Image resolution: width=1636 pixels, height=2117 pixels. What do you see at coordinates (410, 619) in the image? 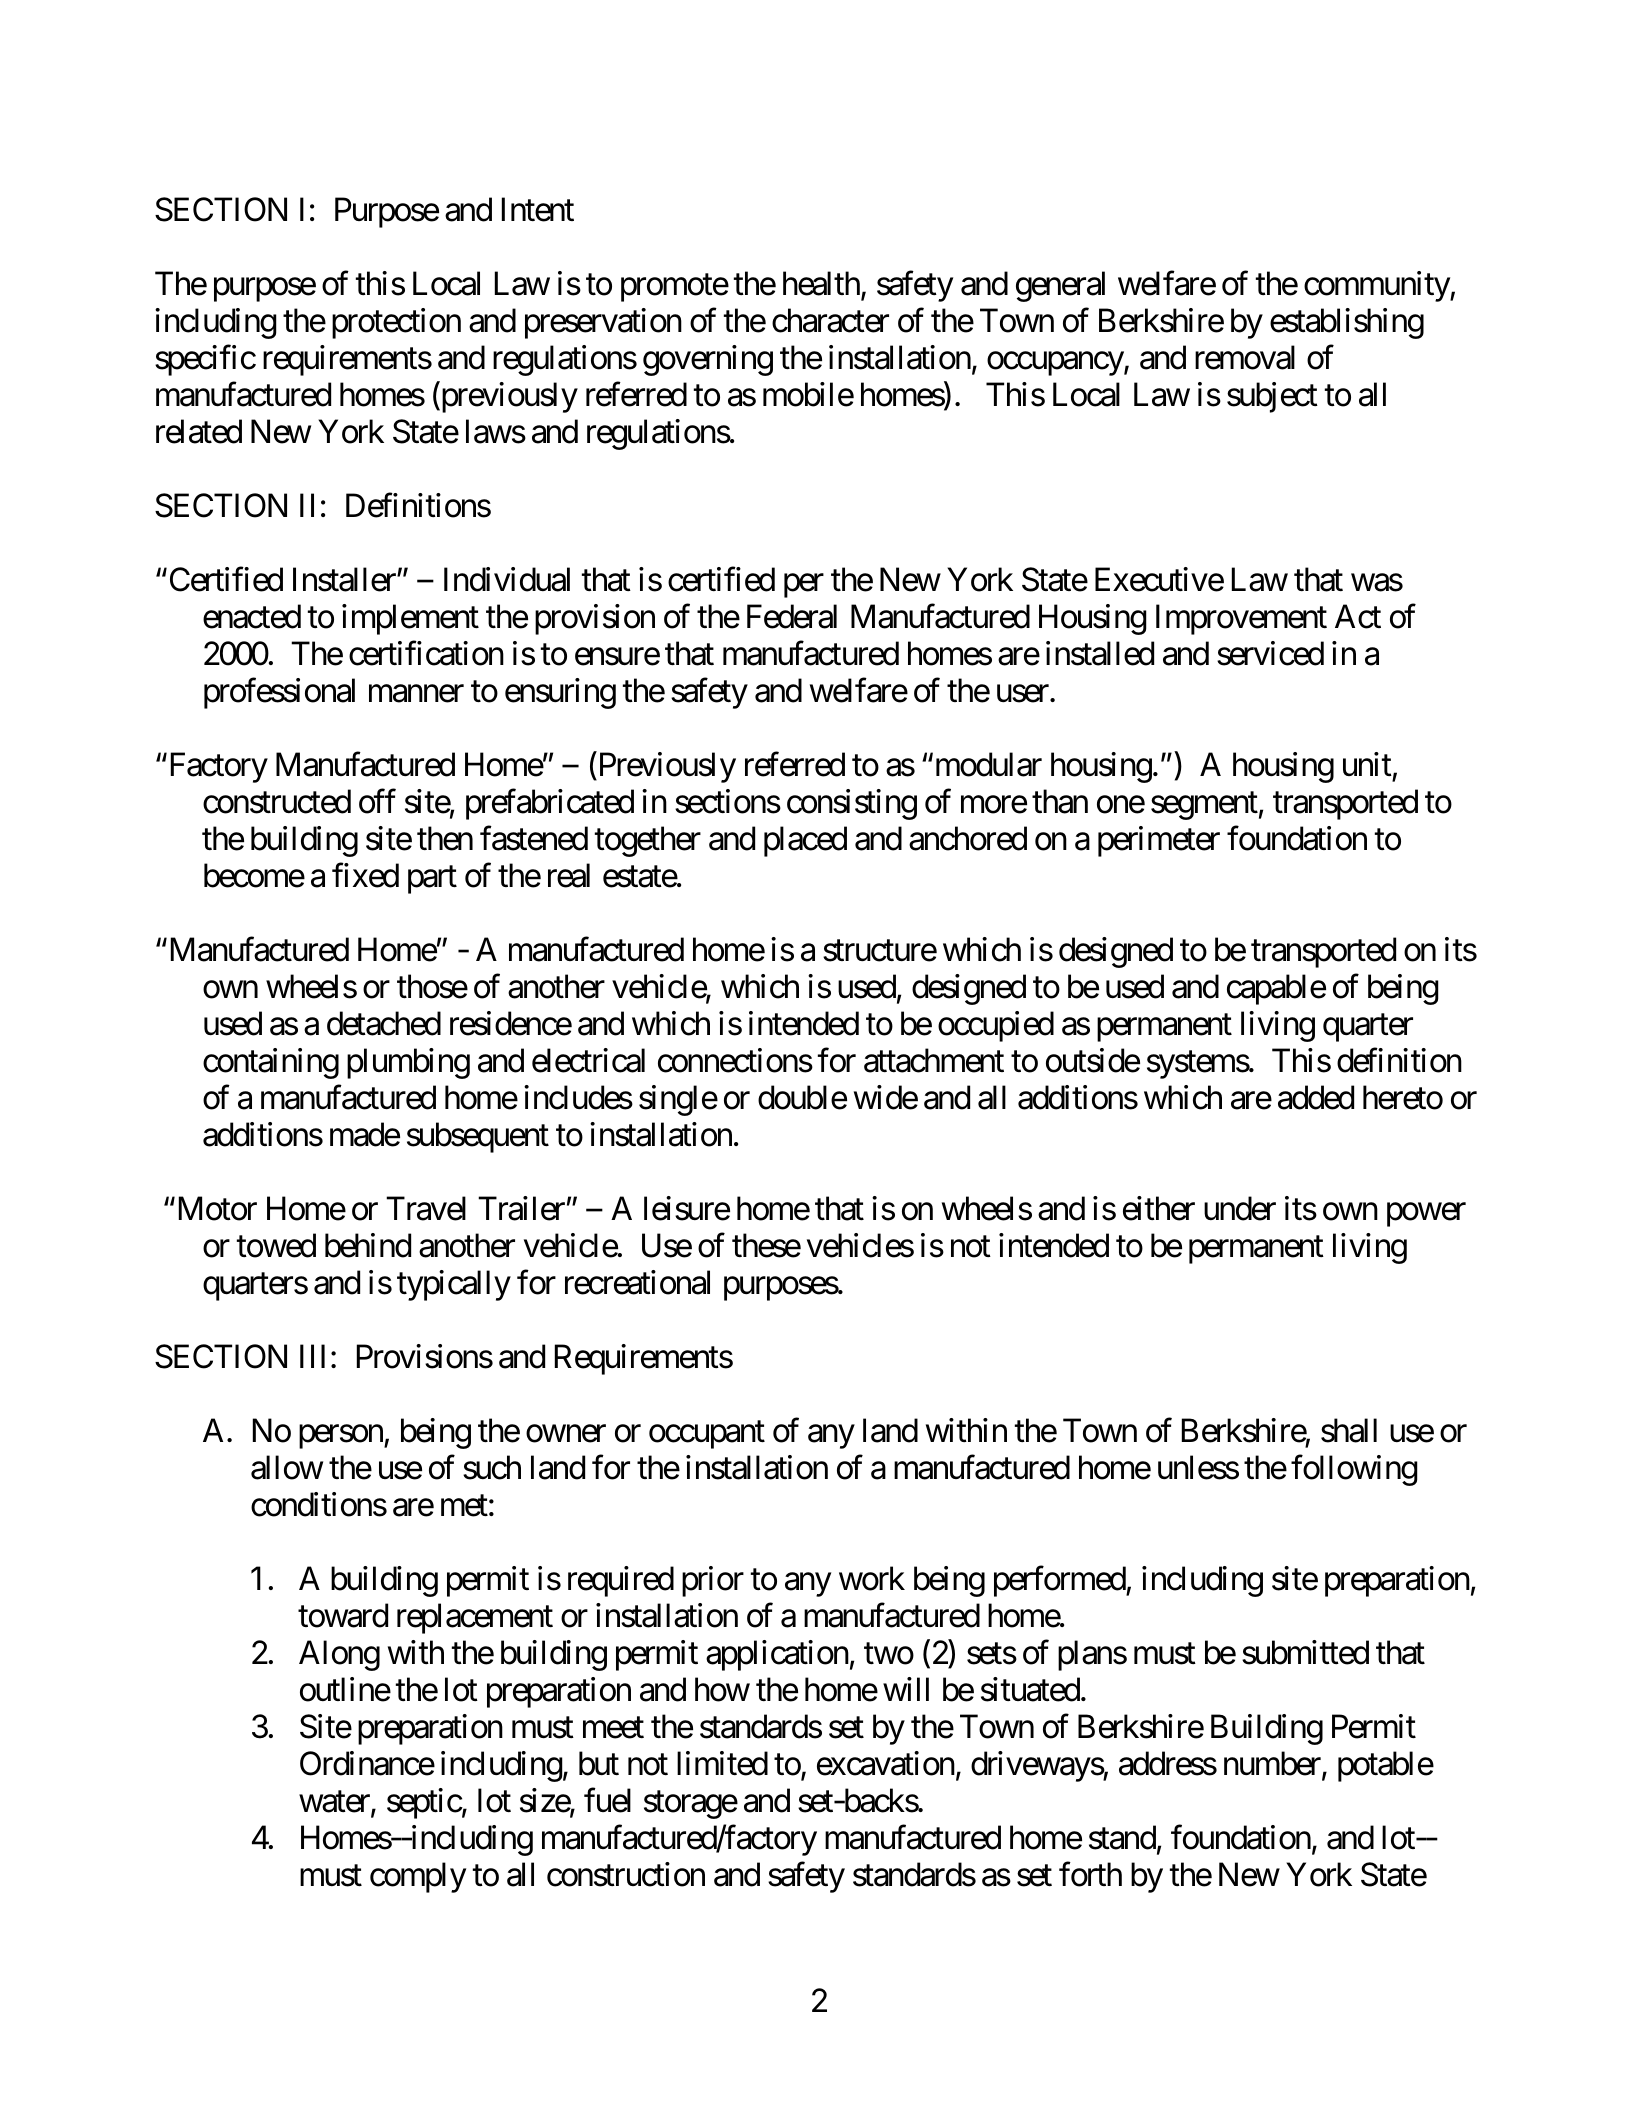
I see `implement` at bounding box center [410, 619].
